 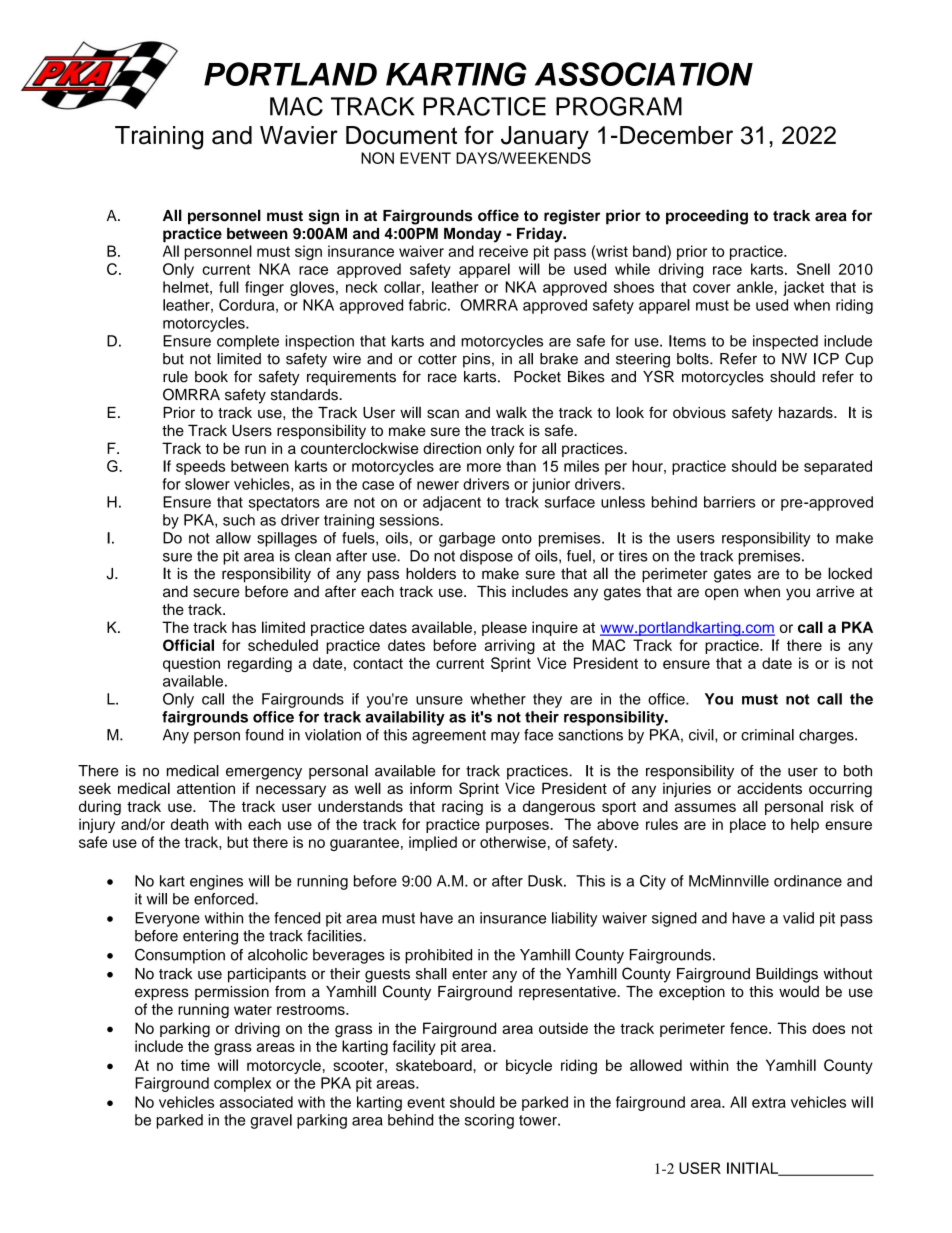 What do you see at coordinates (721, 594) in the screenshot?
I see `open` at bounding box center [721, 594].
